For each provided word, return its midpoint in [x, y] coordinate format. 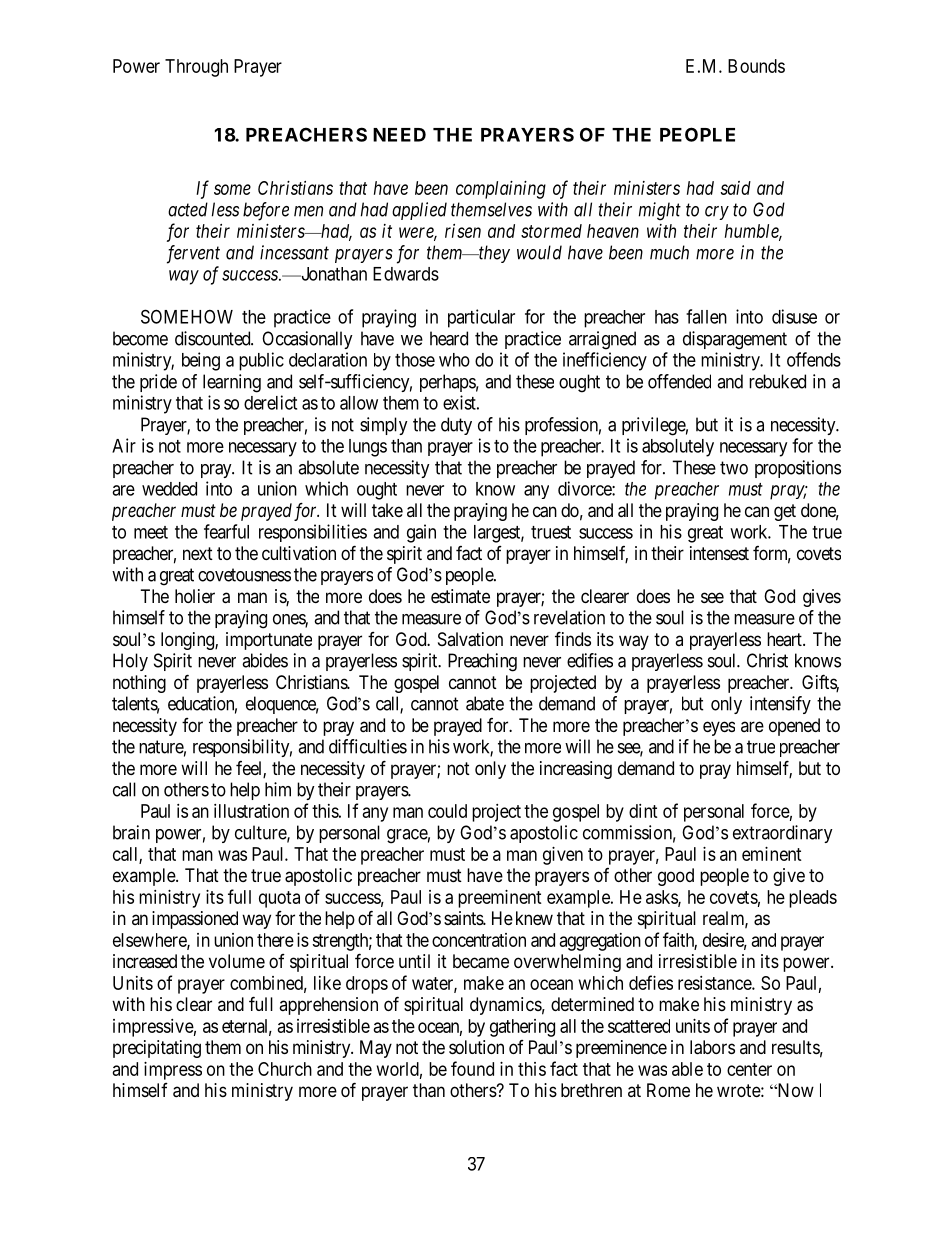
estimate [460, 596]
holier [195, 596]
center [749, 1069]
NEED [399, 135]
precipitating [157, 1049]
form [772, 554]
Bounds [756, 66]
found [472, 1068]
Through [196, 68]
